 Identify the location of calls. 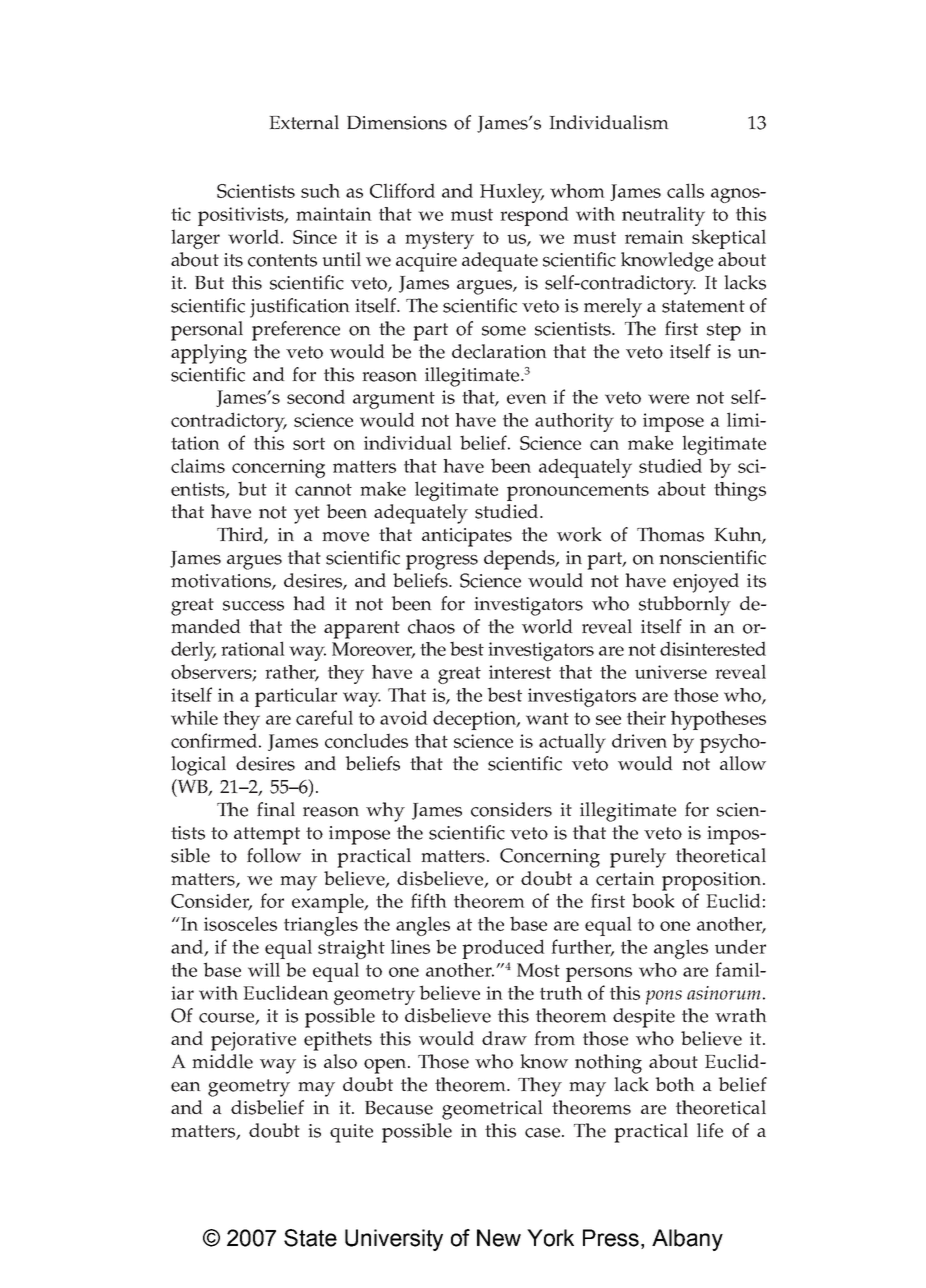
(685, 190).
